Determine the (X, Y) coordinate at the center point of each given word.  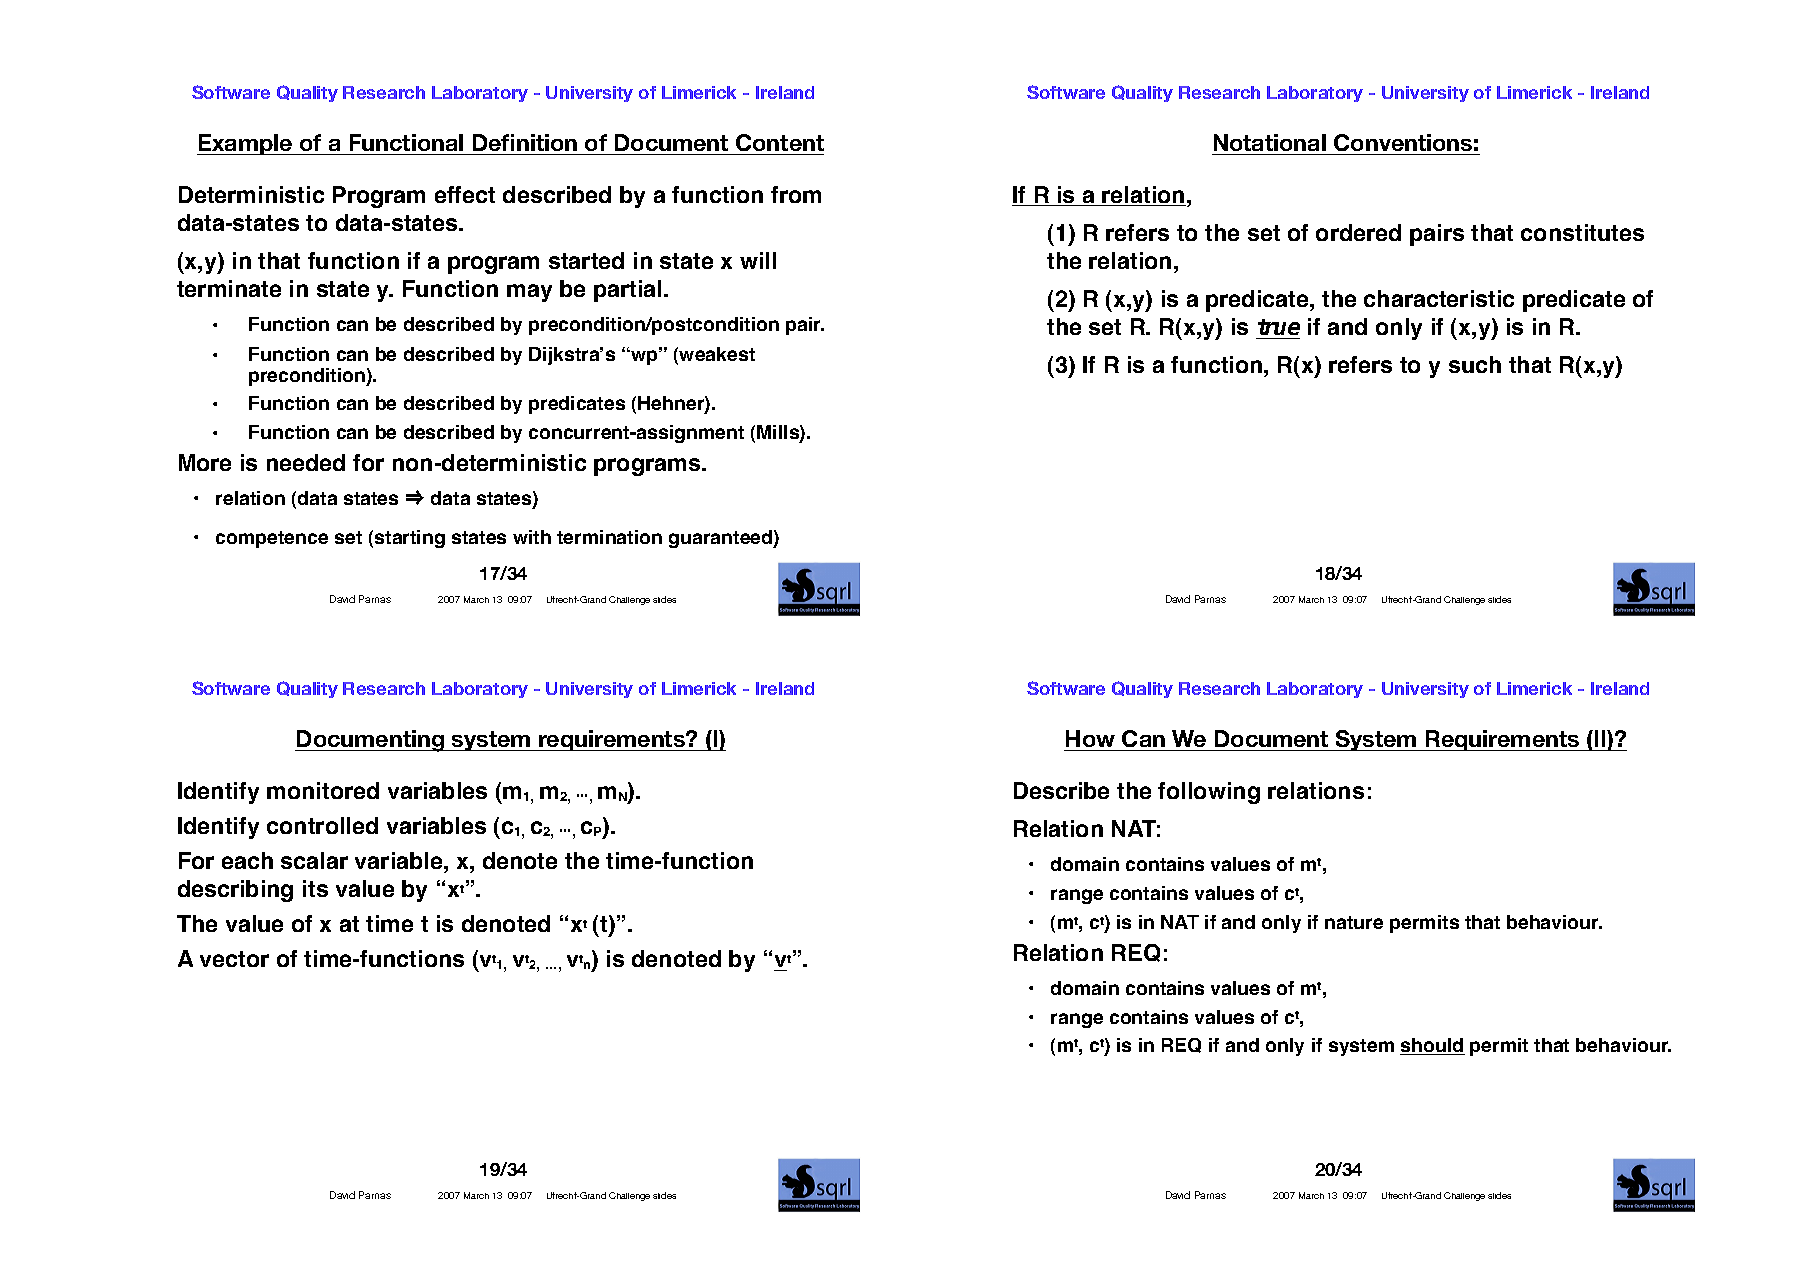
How (1091, 740)
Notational (1270, 144)
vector (234, 959)
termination (609, 537)
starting (410, 539)
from (796, 194)
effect (465, 194)
